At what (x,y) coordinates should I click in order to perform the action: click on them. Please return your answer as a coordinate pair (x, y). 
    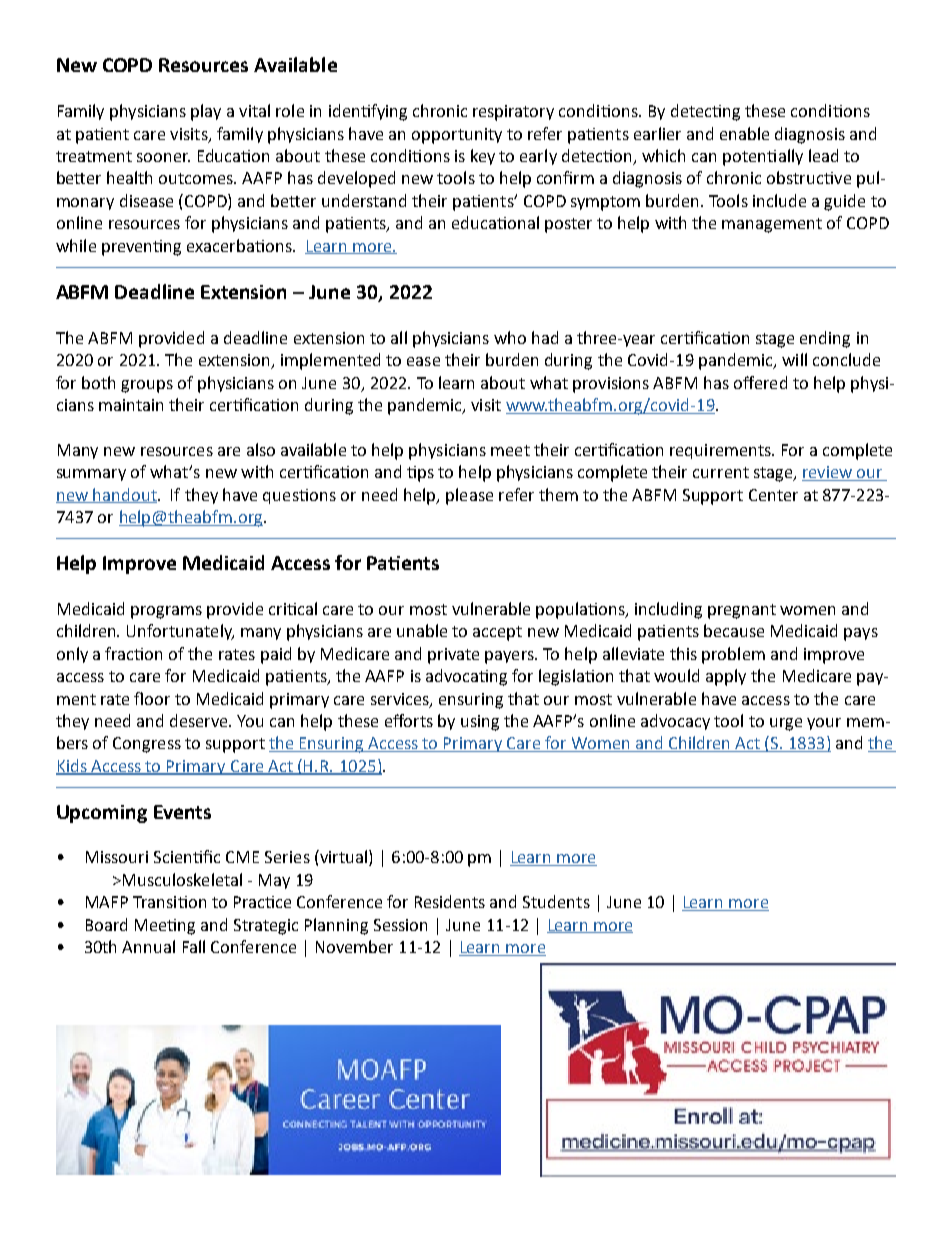
    Looking at the image, I should click on (558, 494).
